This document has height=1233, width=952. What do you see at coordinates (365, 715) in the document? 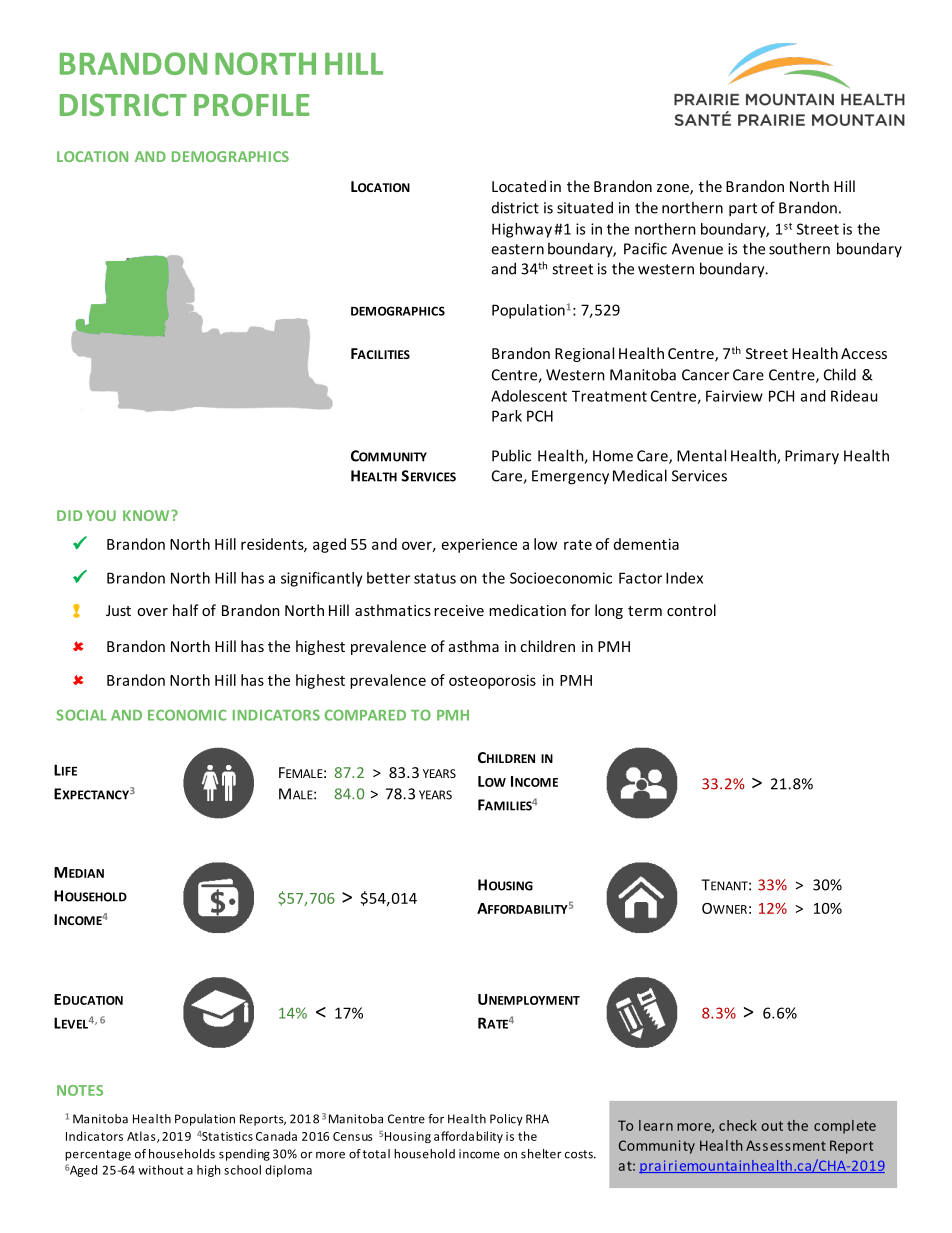
I see `COMPARED` at bounding box center [365, 715].
